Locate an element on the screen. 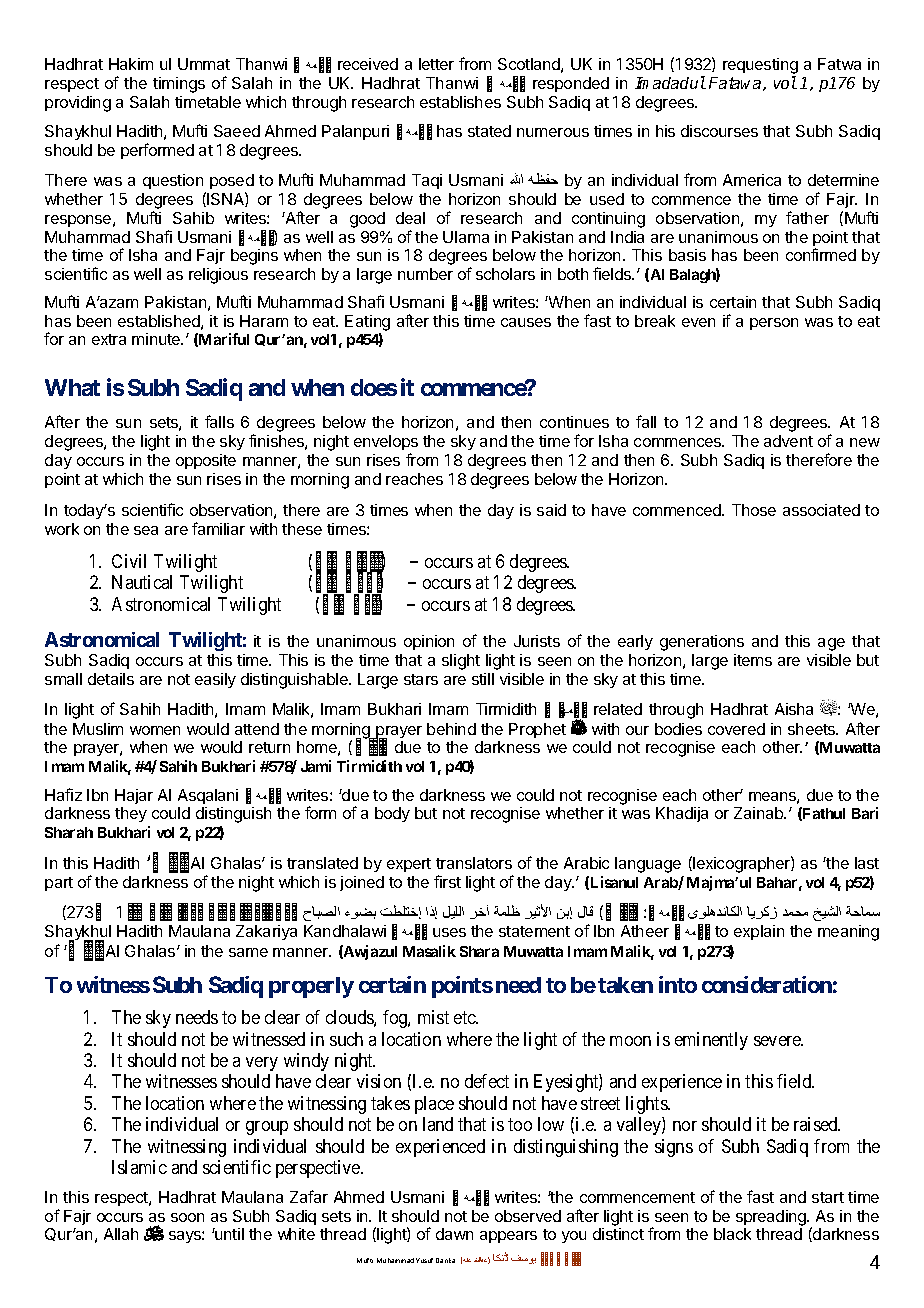 This screenshot has height=1308, width=924. envelops is located at coordinates (386, 442).
